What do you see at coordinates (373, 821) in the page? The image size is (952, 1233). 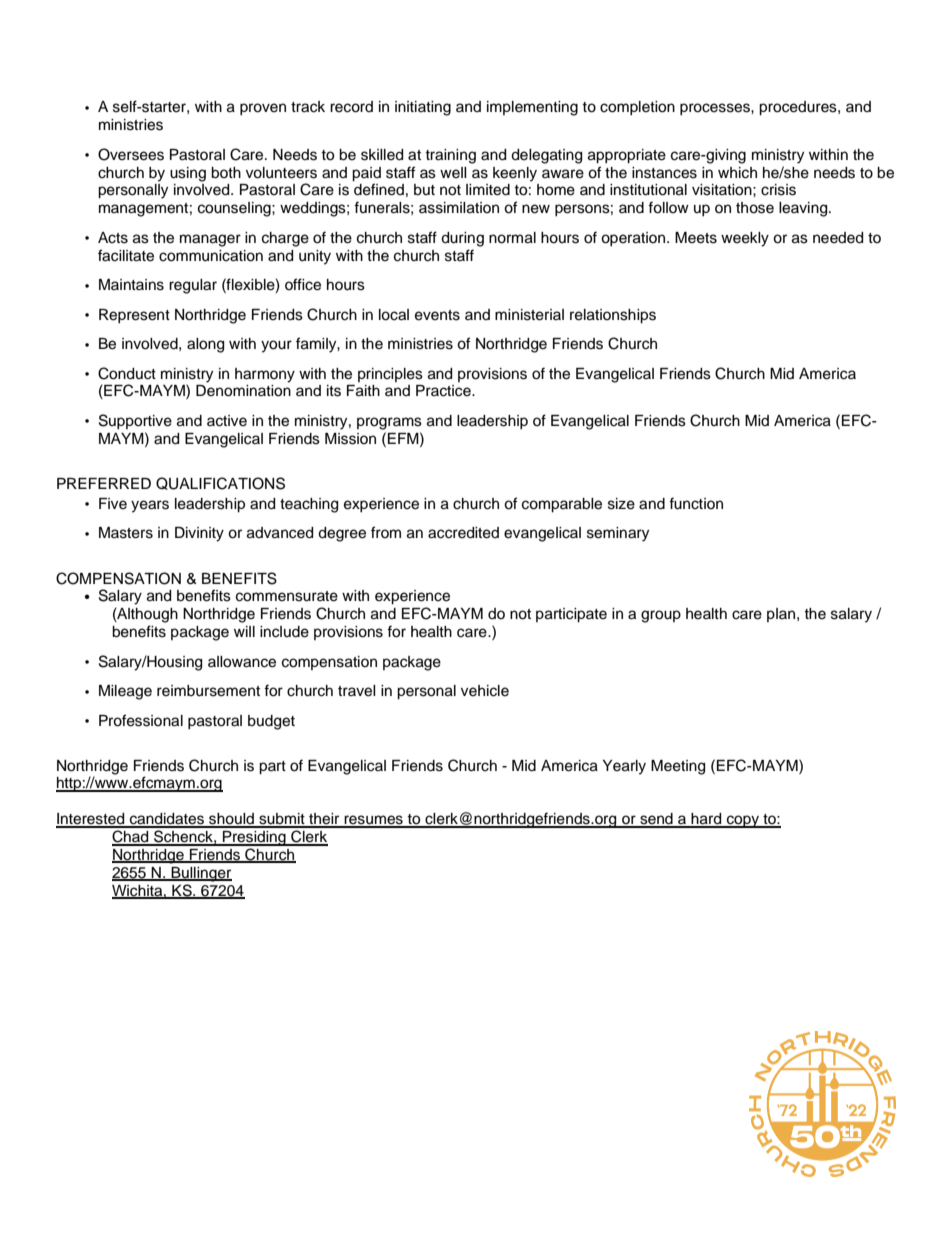 I see `resumes` at bounding box center [373, 821].
